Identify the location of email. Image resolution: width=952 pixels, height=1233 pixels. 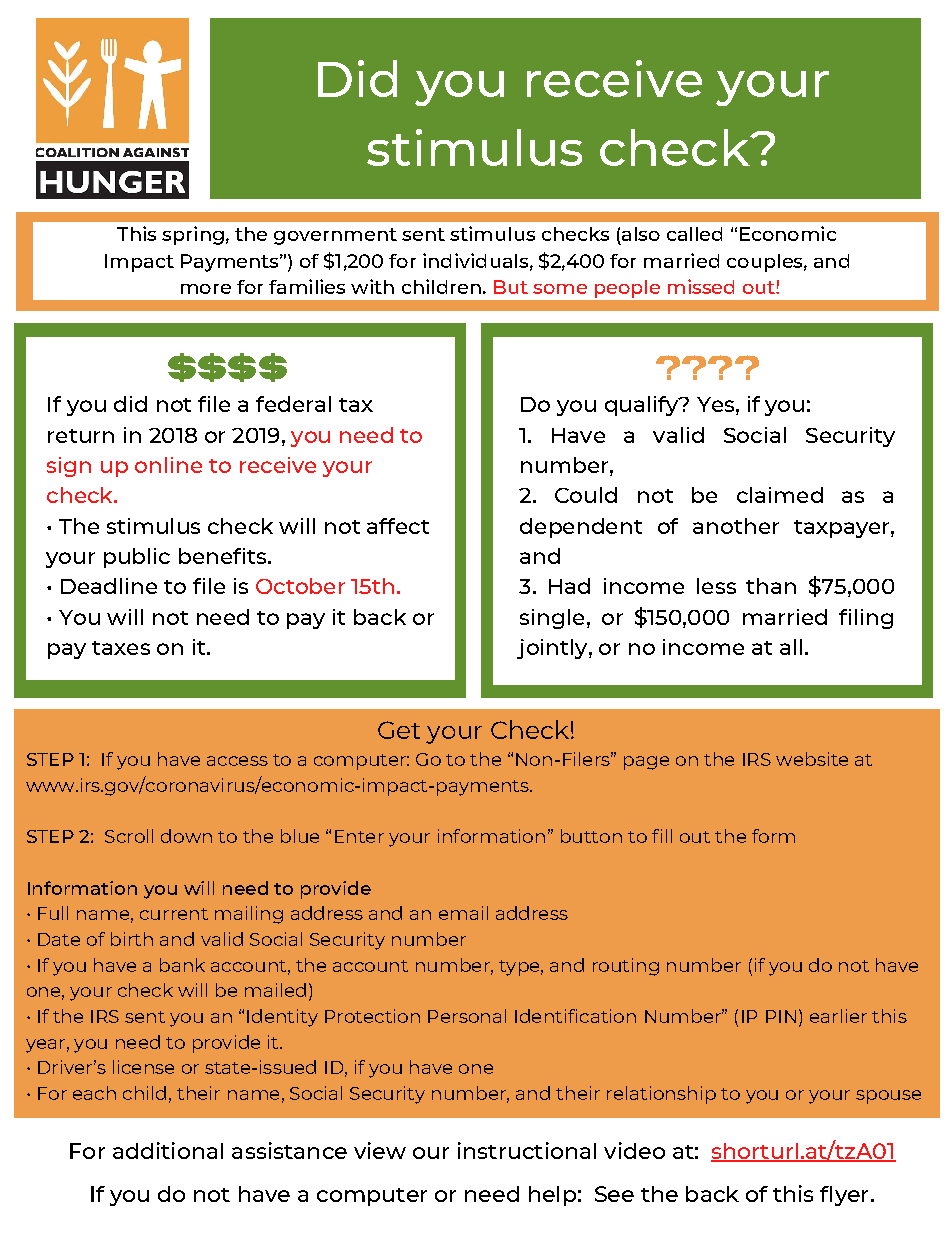
(463, 913).
